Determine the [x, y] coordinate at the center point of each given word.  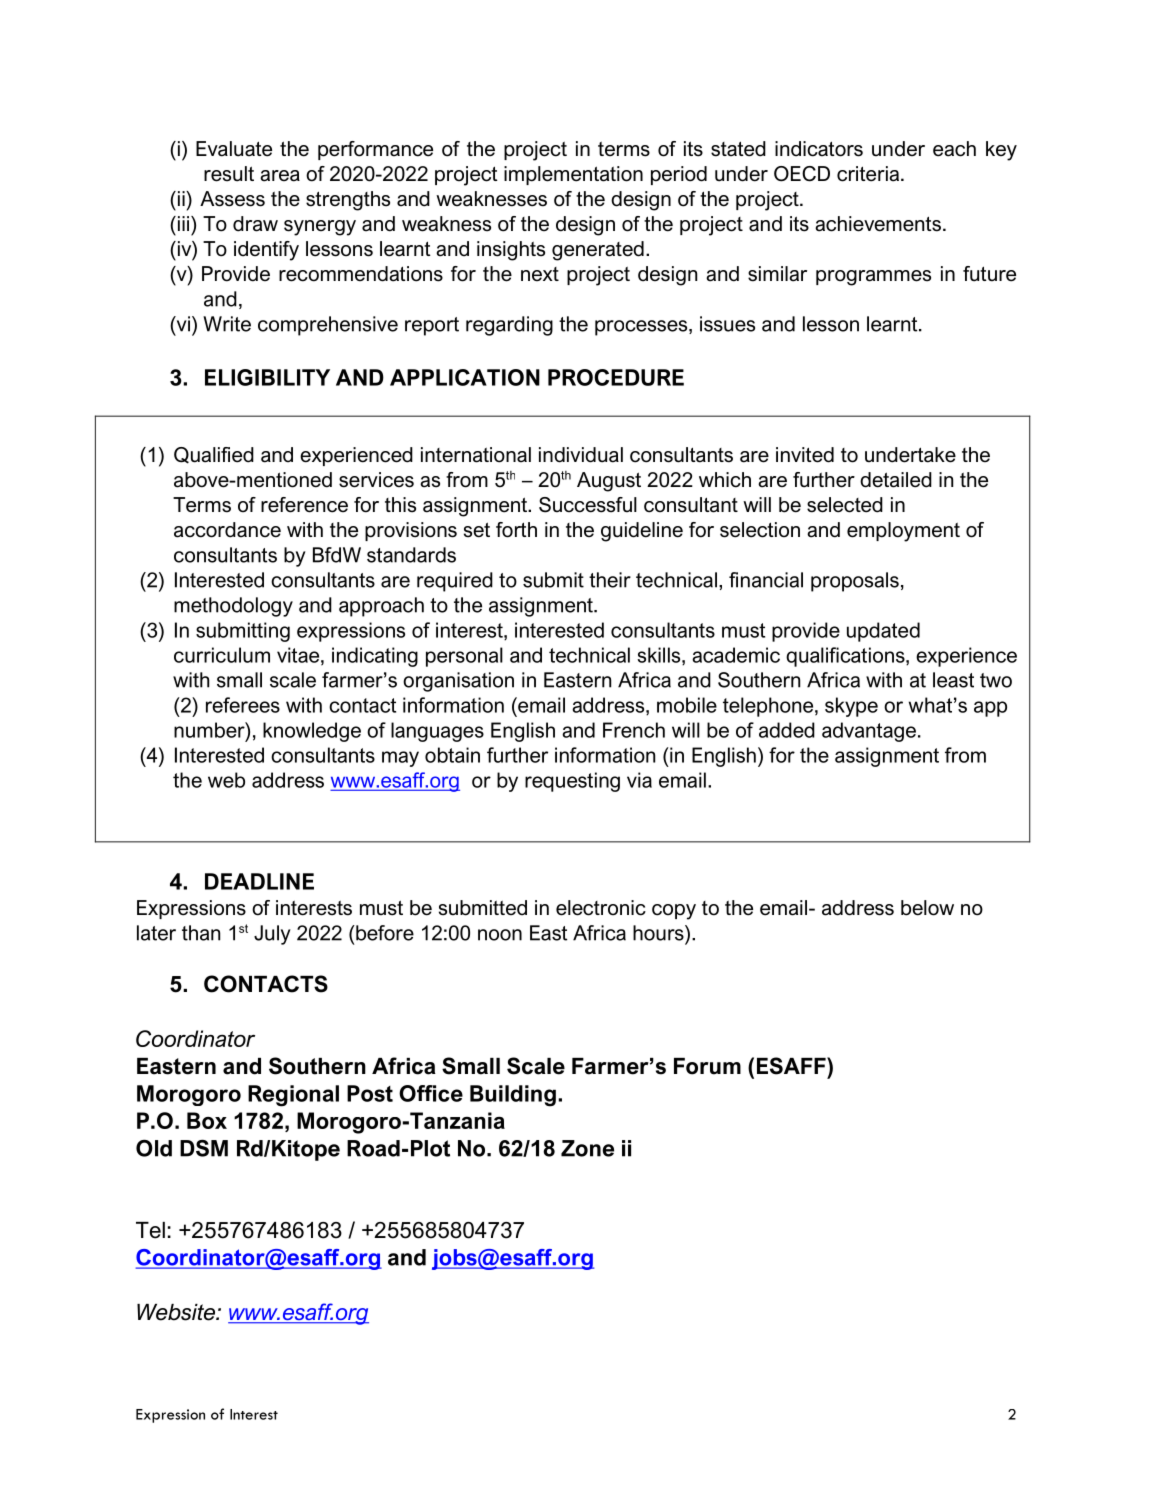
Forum [707, 1066]
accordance [227, 530]
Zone [587, 1148]
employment [903, 532]
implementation [573, 175]
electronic [601, 908]
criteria [868, 174]
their [610, 580]
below [927, 908]
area [280, 176]
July [272, 935]
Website [177, 1312]
